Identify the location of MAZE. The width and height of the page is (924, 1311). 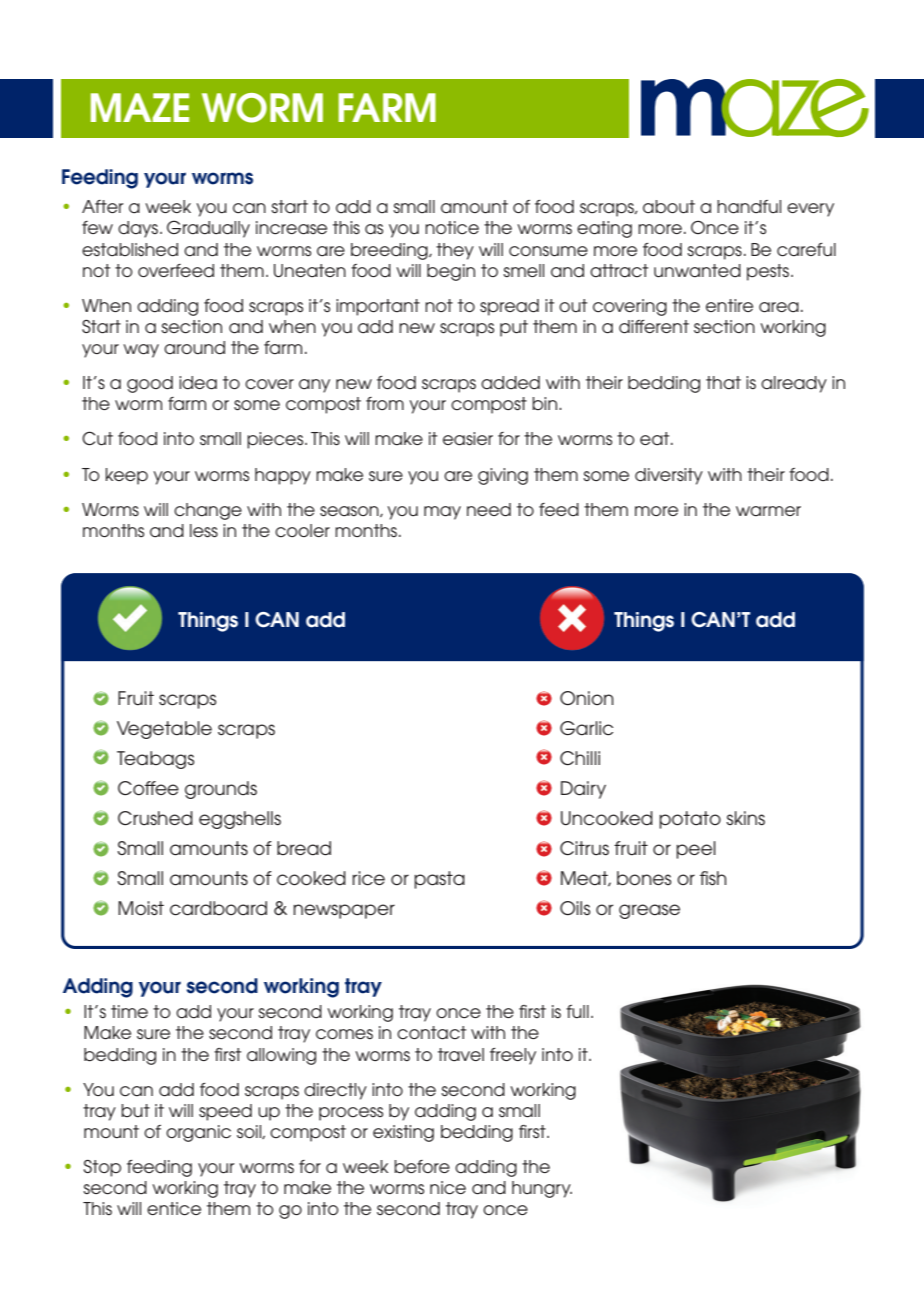
(140, 107).
